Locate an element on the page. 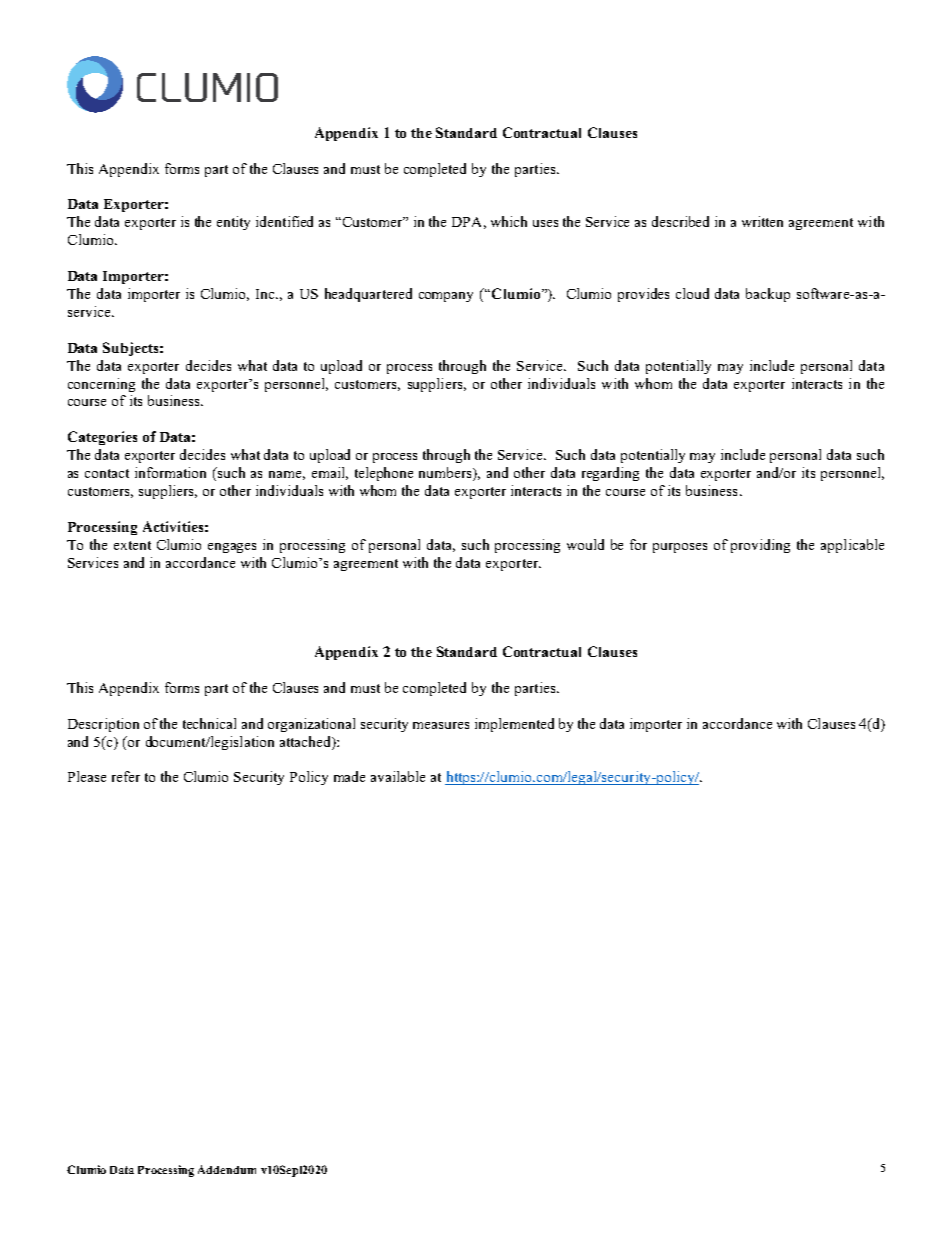 This document has height=1233, width=952. technical is located at coordinates (209, 723).
